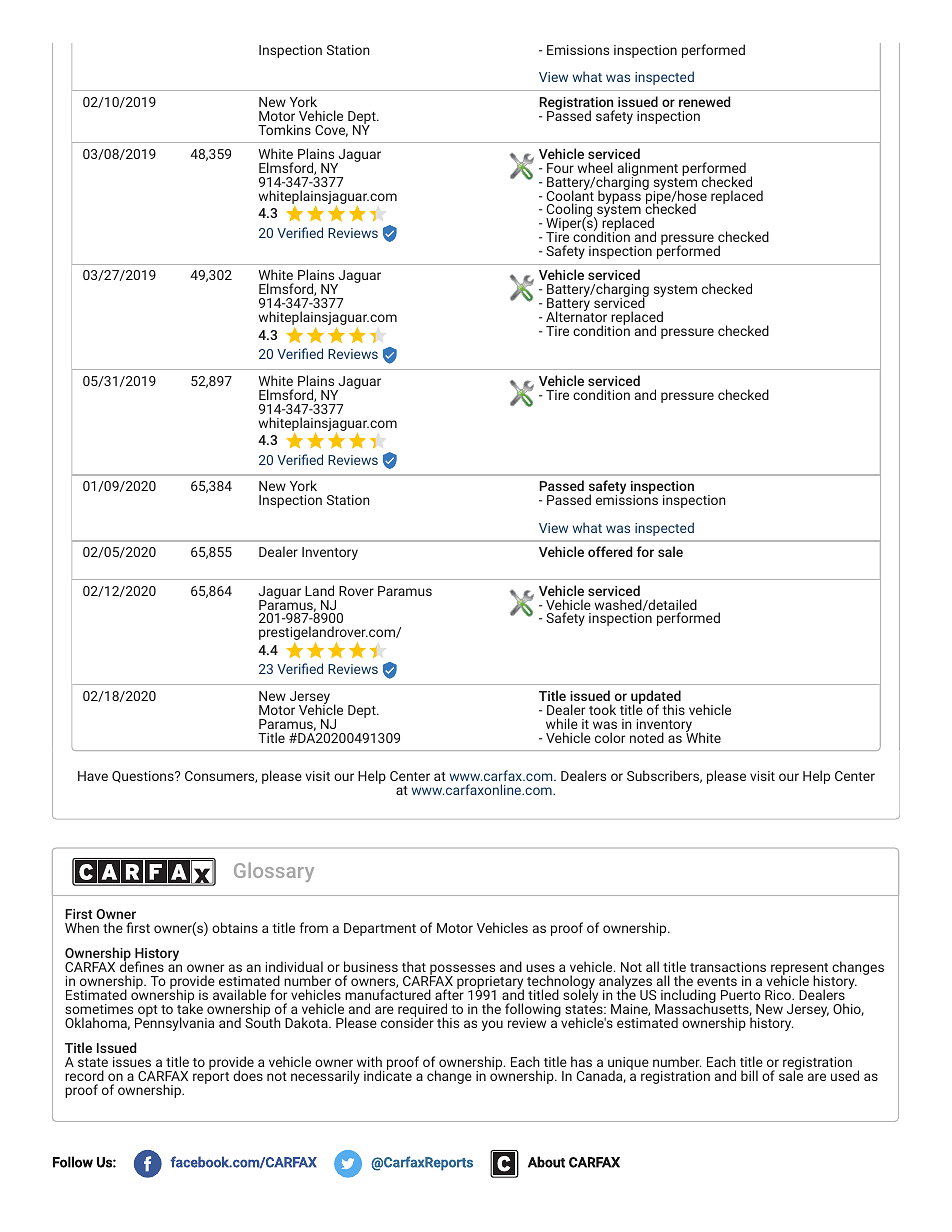  Describe the element at coordinates (610, 551) in the image. I see `offered` at that location.
